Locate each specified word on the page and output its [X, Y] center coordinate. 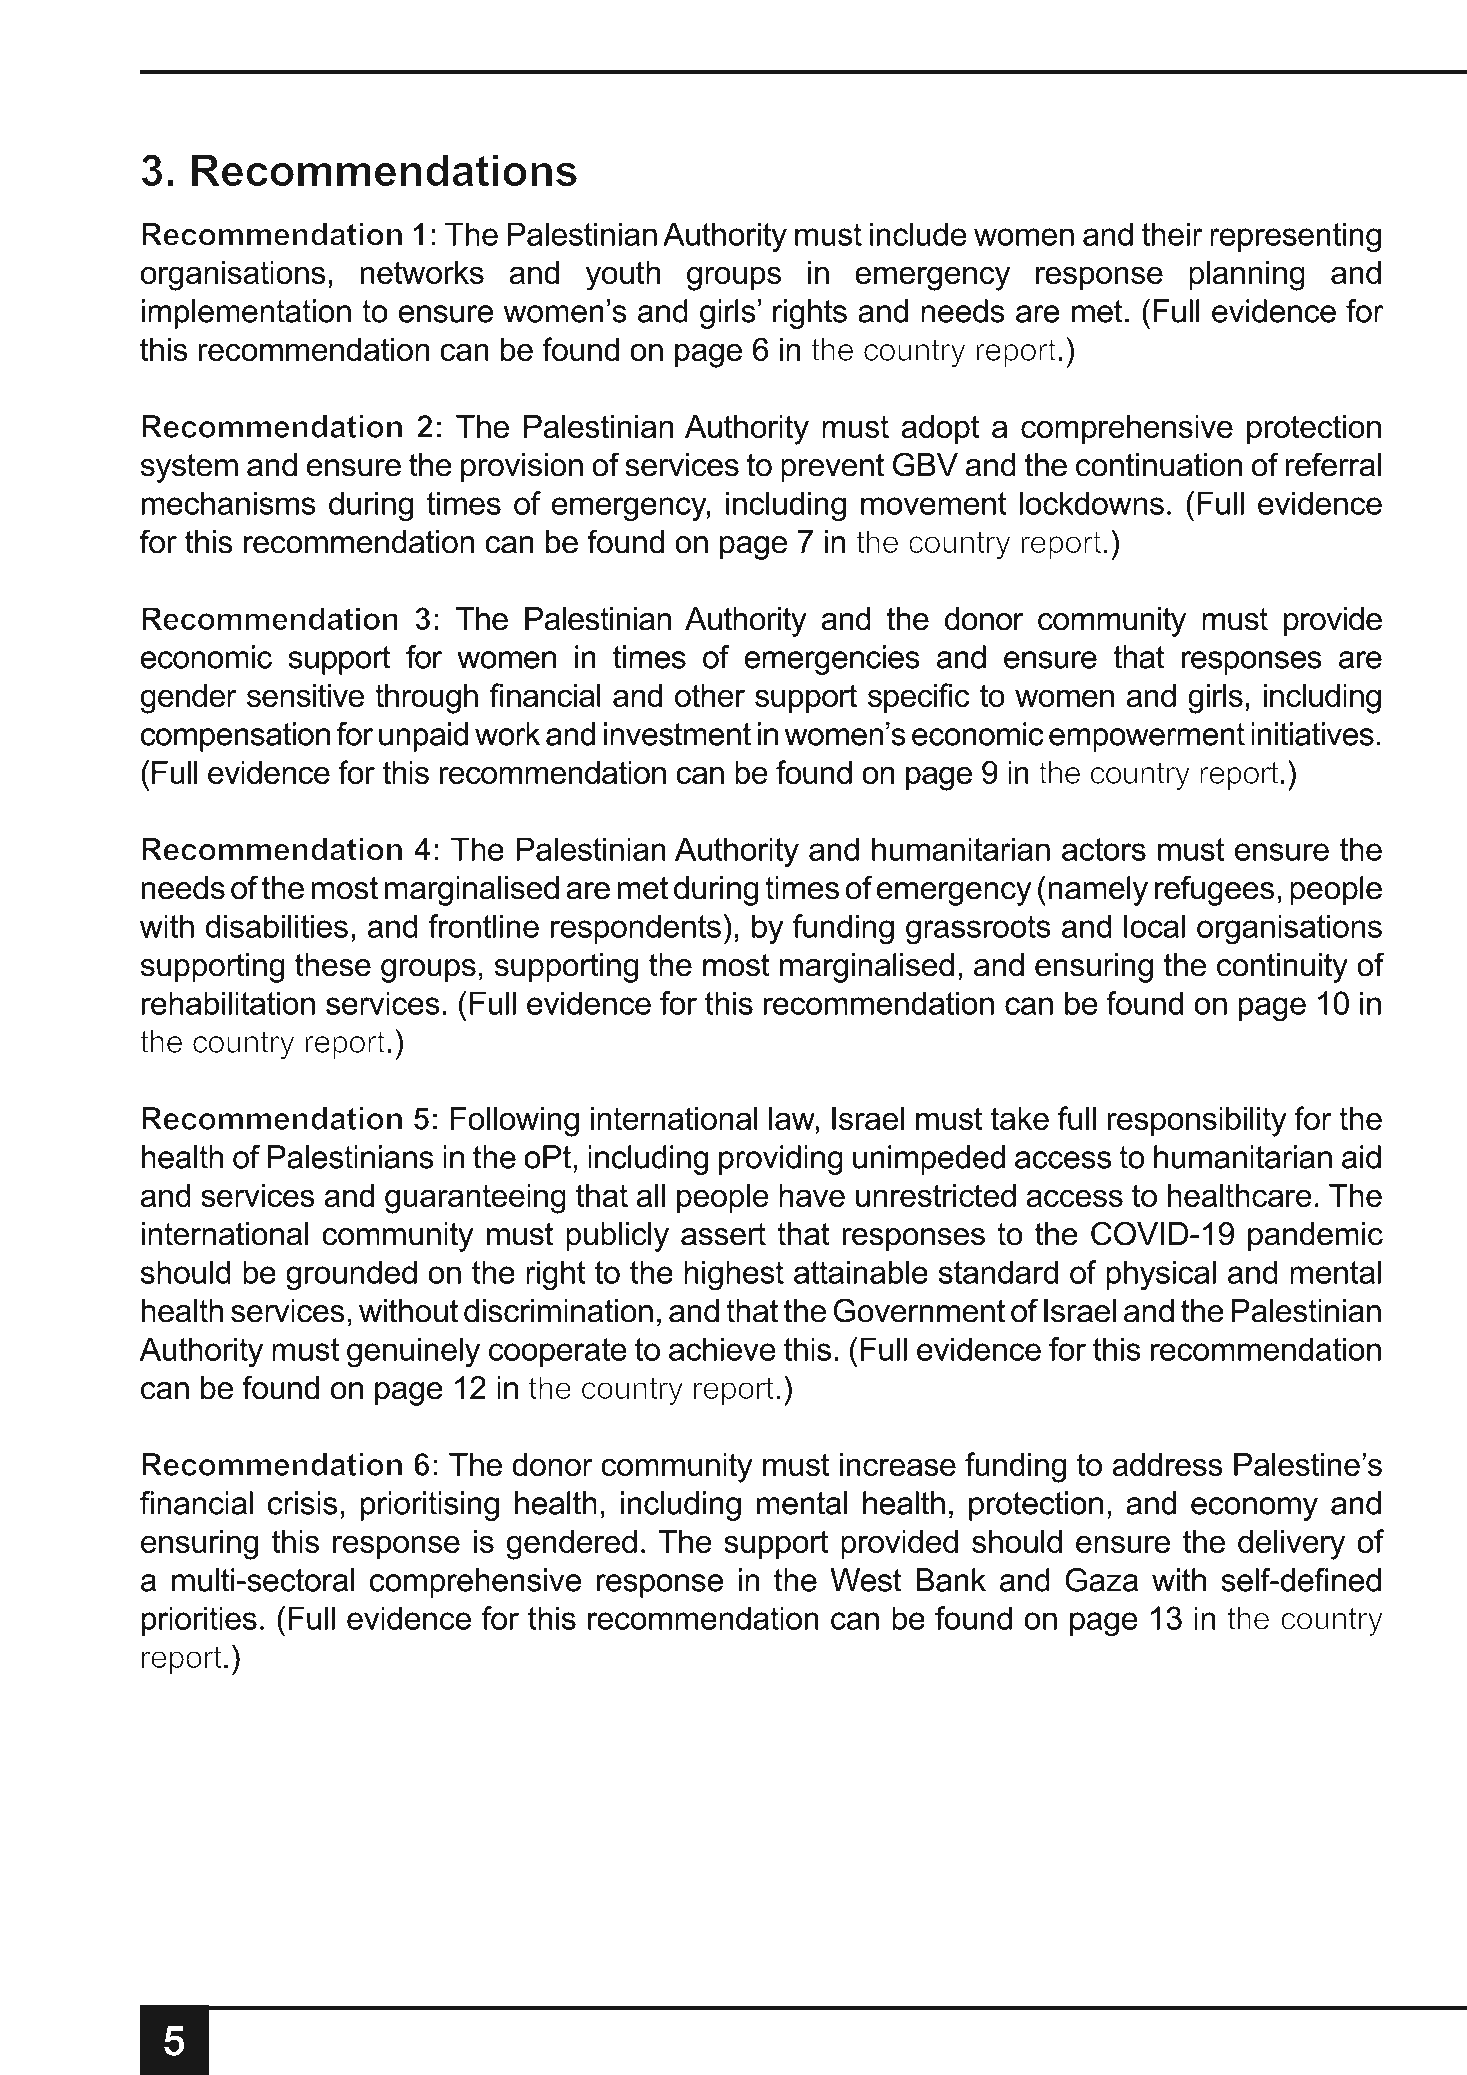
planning [1247, 276]
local [1154, 926]
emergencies [832, 660]
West [866, 1580]
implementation [246, 314]
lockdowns [1092, 503]
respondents [636, 929]
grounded [351, 1276]
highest [734, 1276]
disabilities [277, 926]
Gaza [1101, 1580]
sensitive [305, 695]
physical [1161, 1275]
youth [623, 276]
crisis [302, 1503]
